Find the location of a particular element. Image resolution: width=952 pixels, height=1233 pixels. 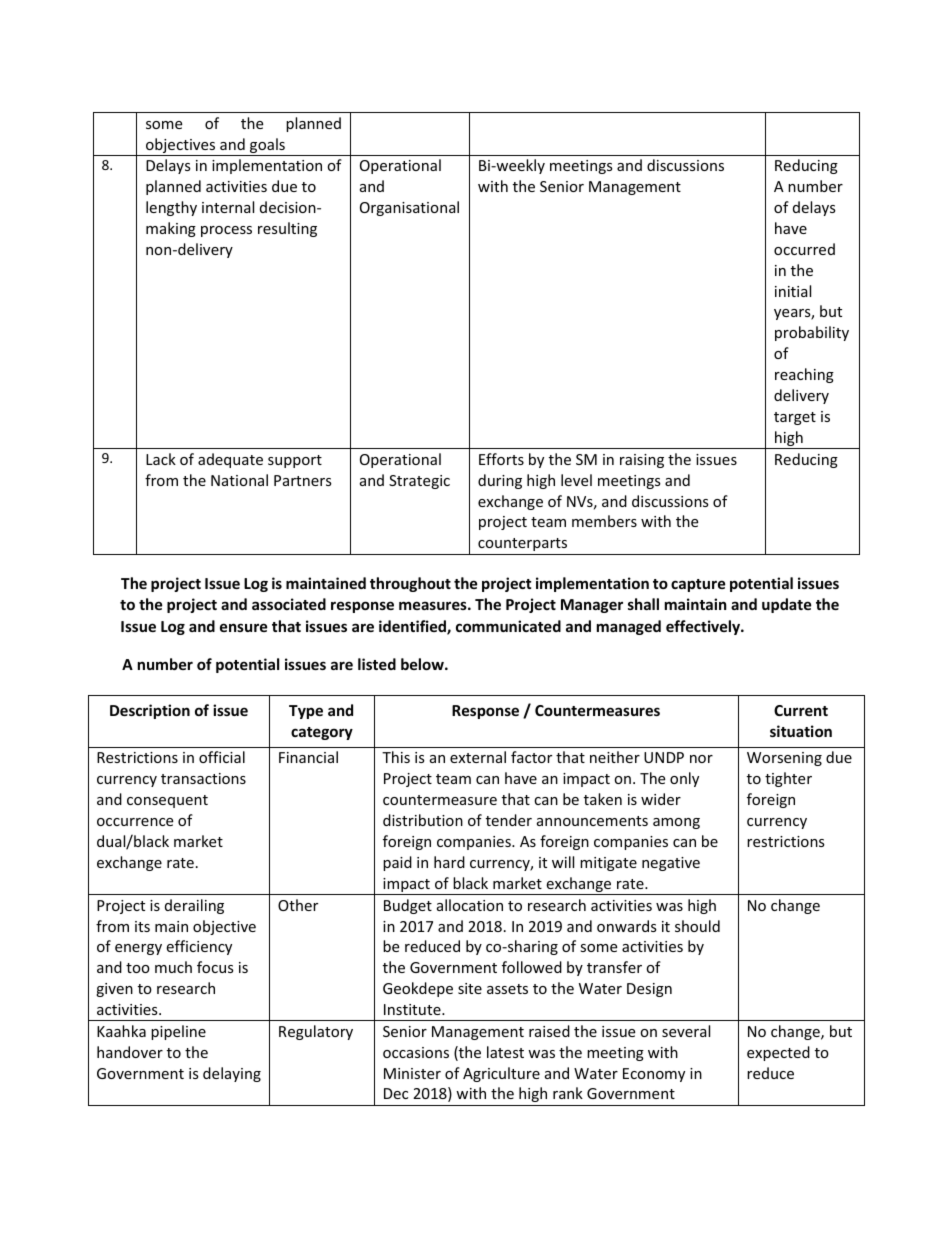

target is located at coordinates (795, 418).
